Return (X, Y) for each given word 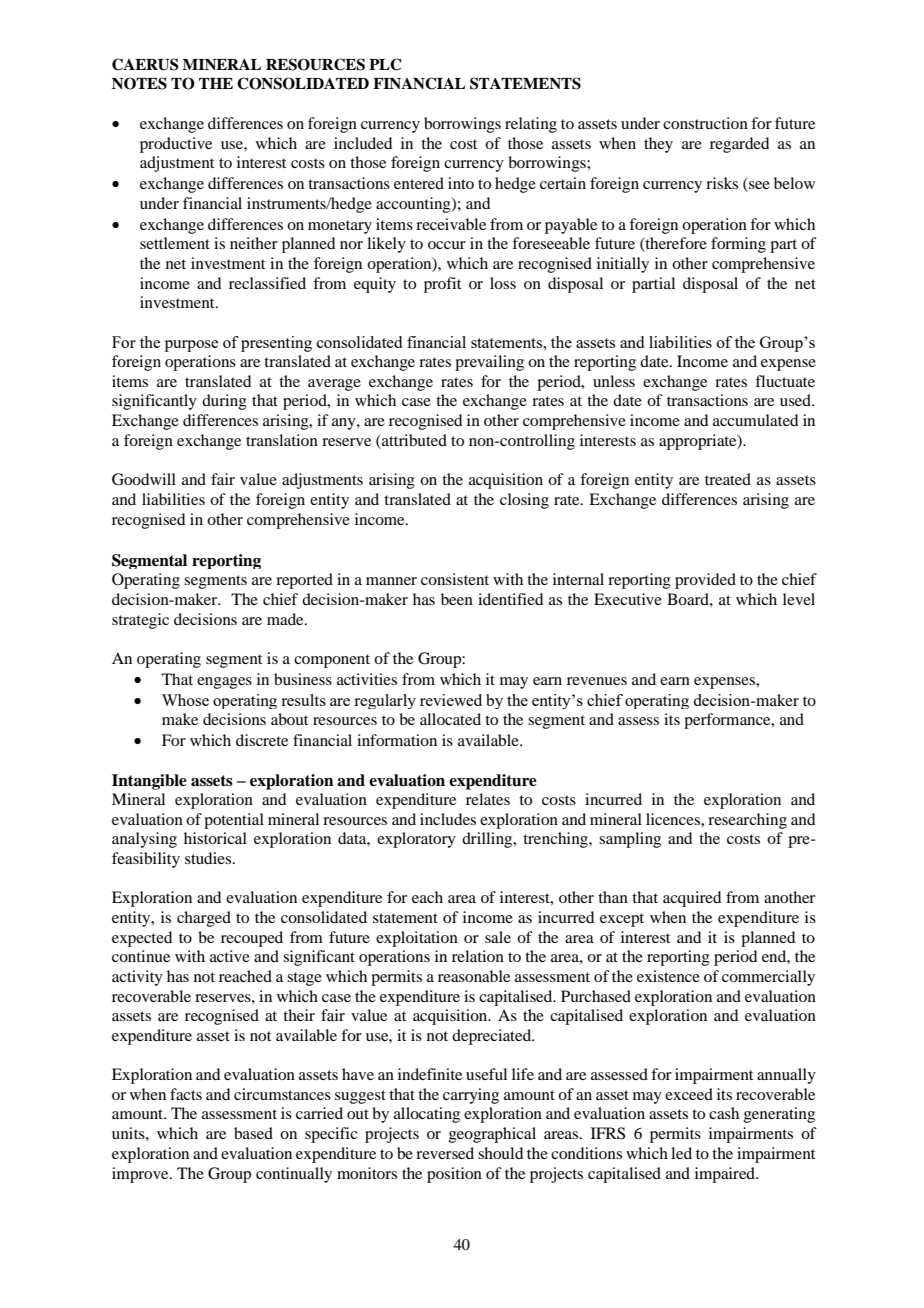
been (457, 599)
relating (531, 125)
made (286, 619)
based (253, 1133)
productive (176, 145)
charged (204, 919)
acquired (692, 899)
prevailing (489, 363)
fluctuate (785, 381)
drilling (488, 840)
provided (705, 581)
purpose (191, 346)
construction (705, 123)
